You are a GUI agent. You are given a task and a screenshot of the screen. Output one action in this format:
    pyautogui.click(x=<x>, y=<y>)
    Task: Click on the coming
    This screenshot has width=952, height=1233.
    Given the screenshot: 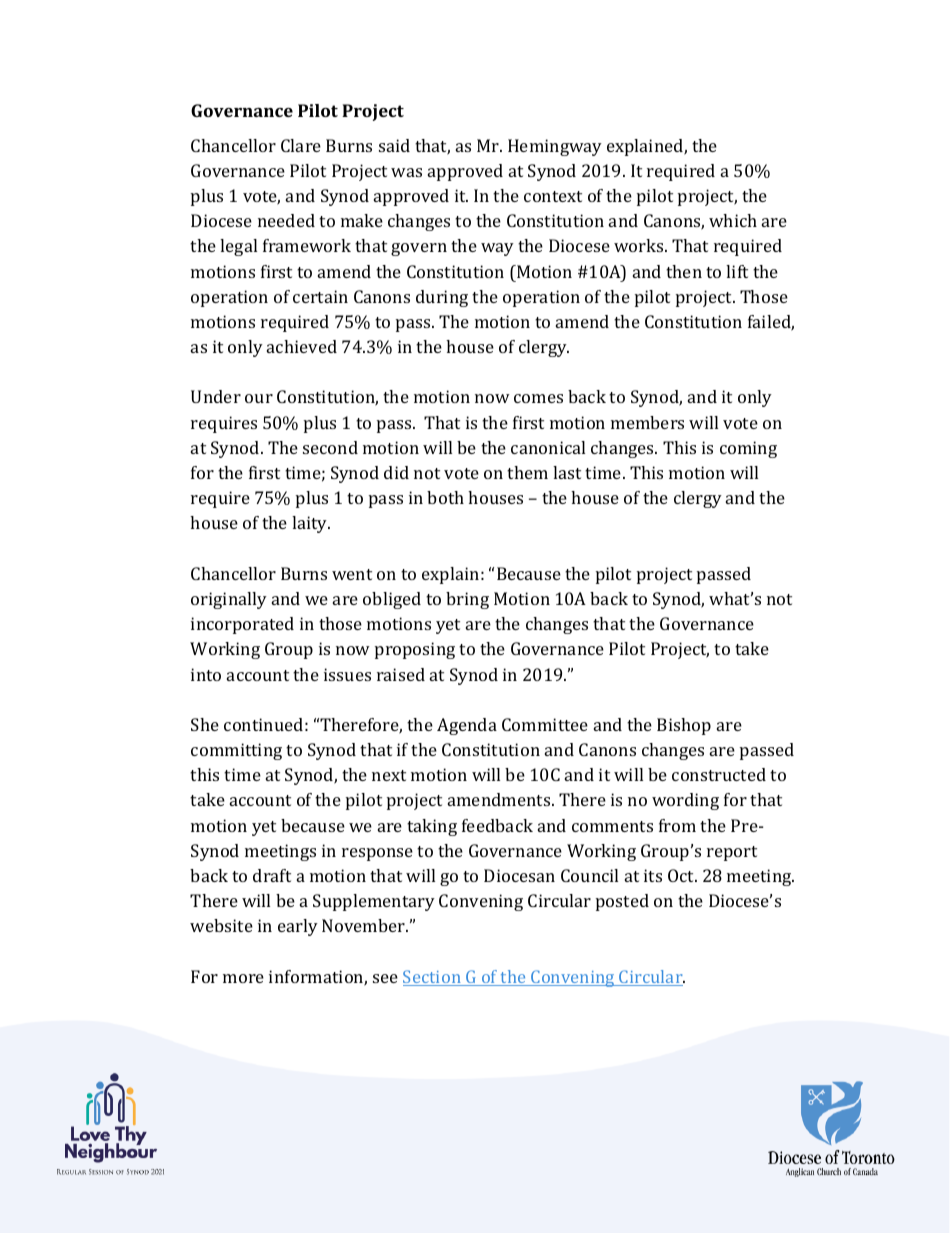 What is the action you would take?
    pyautogui.click(x=748, y=449)
